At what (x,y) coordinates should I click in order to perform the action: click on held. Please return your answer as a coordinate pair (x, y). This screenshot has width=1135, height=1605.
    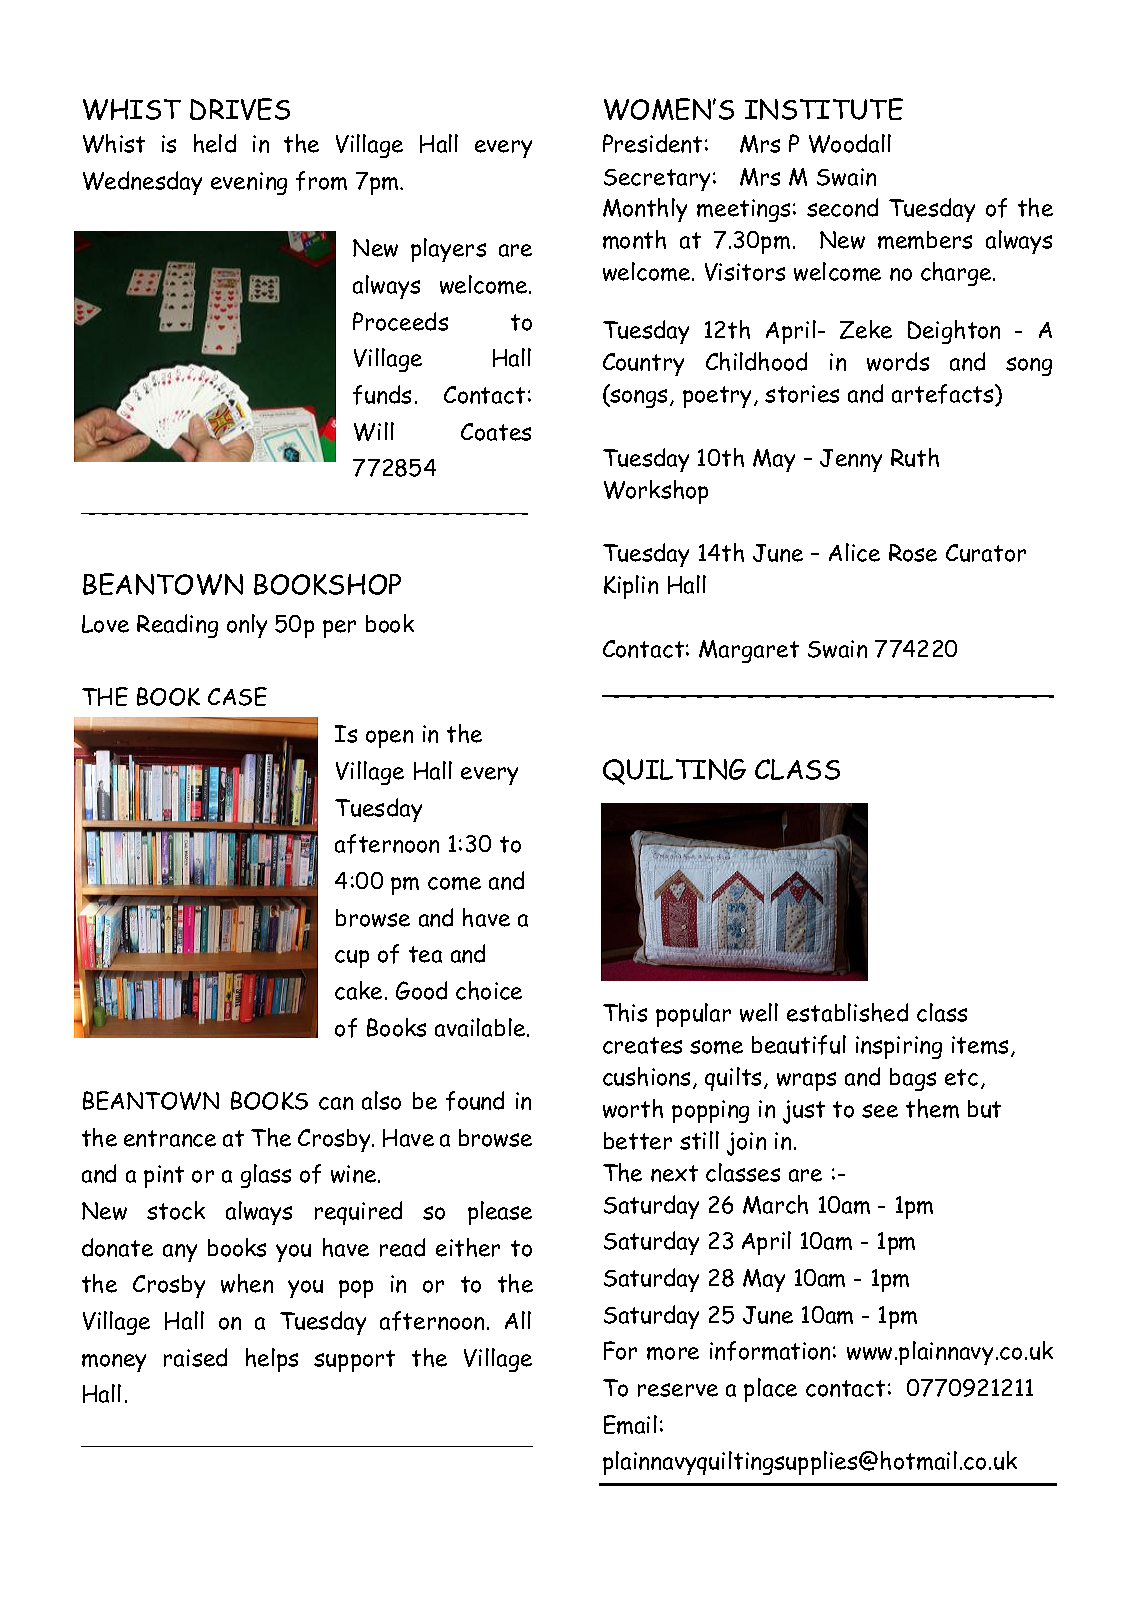
    Looking at the image, I should click on (215, 143).
